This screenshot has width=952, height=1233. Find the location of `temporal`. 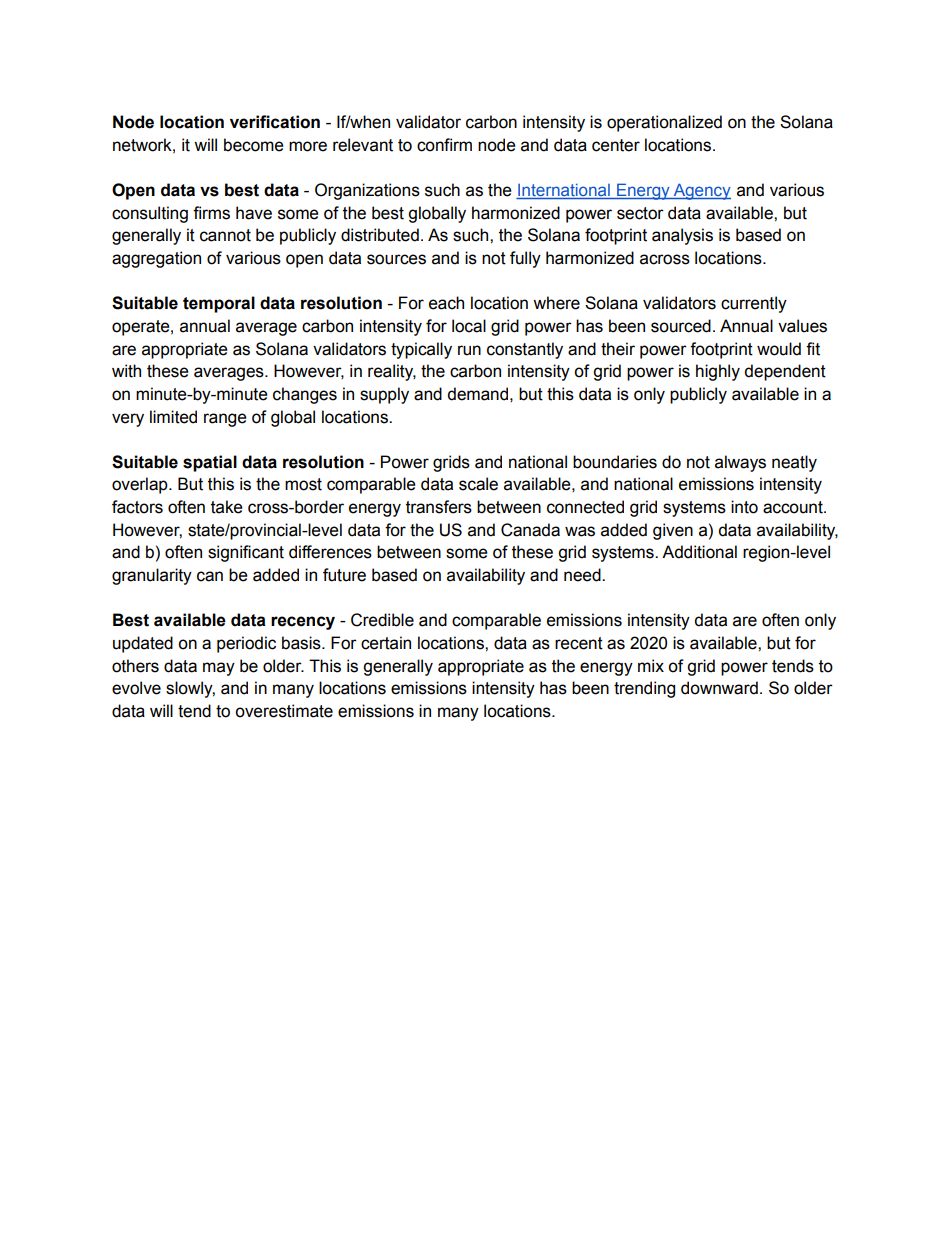

temporal is located at coordinates (219, 304).
